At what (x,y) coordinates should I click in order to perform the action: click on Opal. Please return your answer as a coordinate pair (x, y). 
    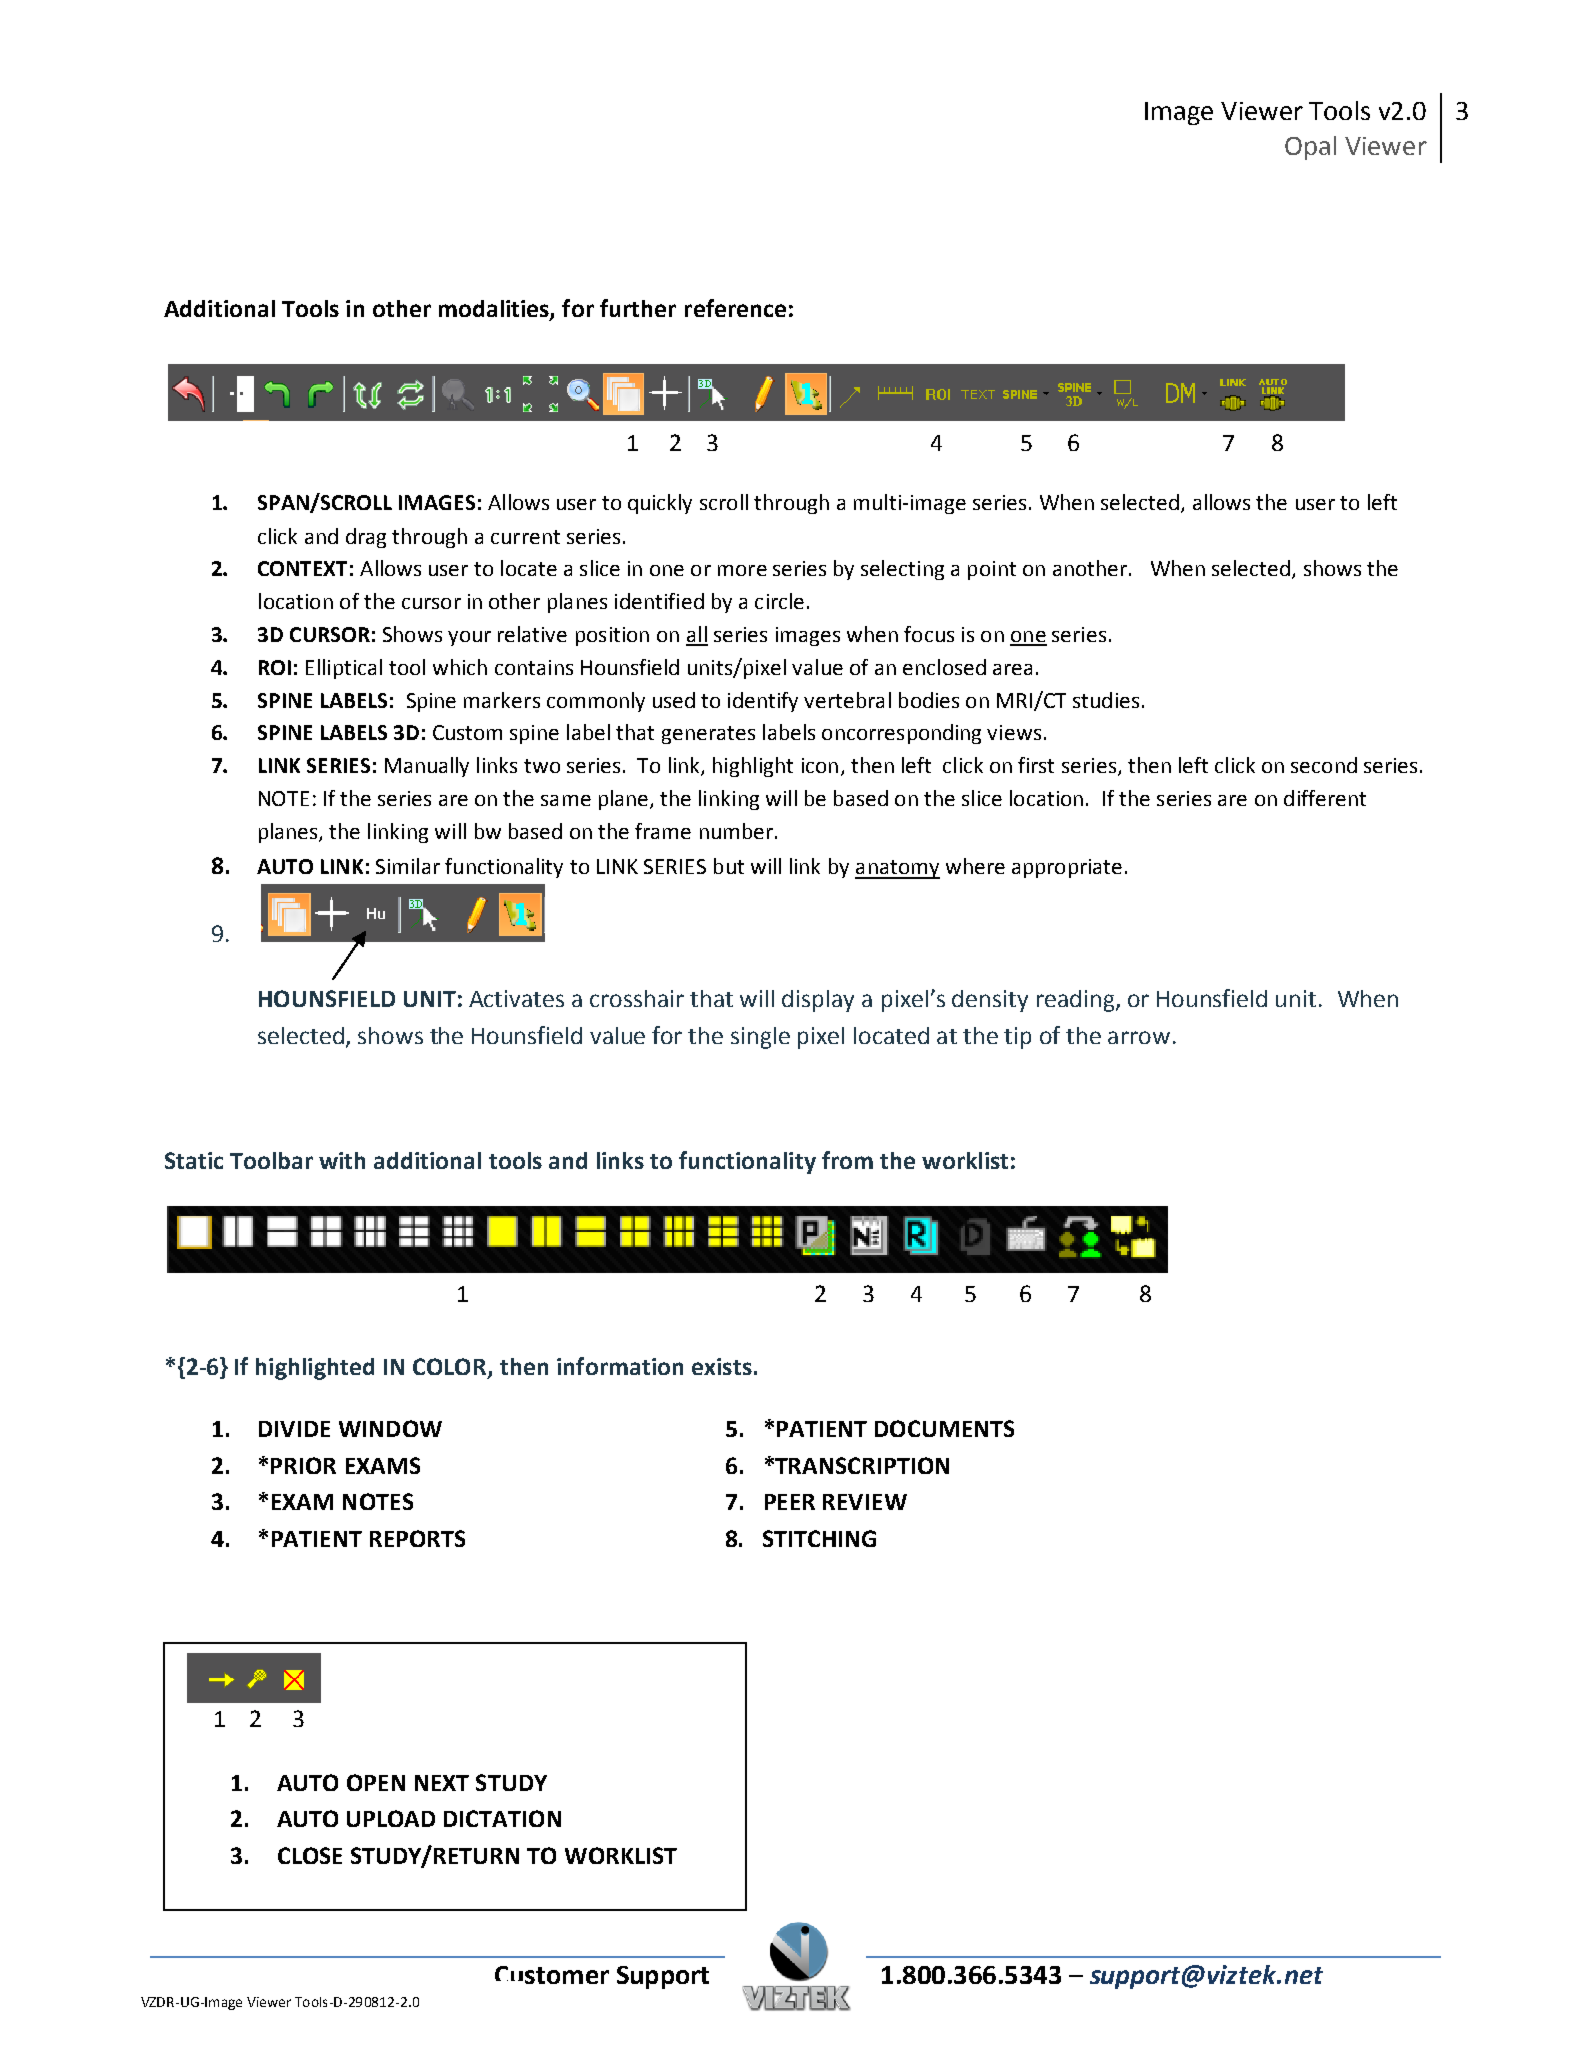
    Looking at the image, I should click on (1310, 148).
